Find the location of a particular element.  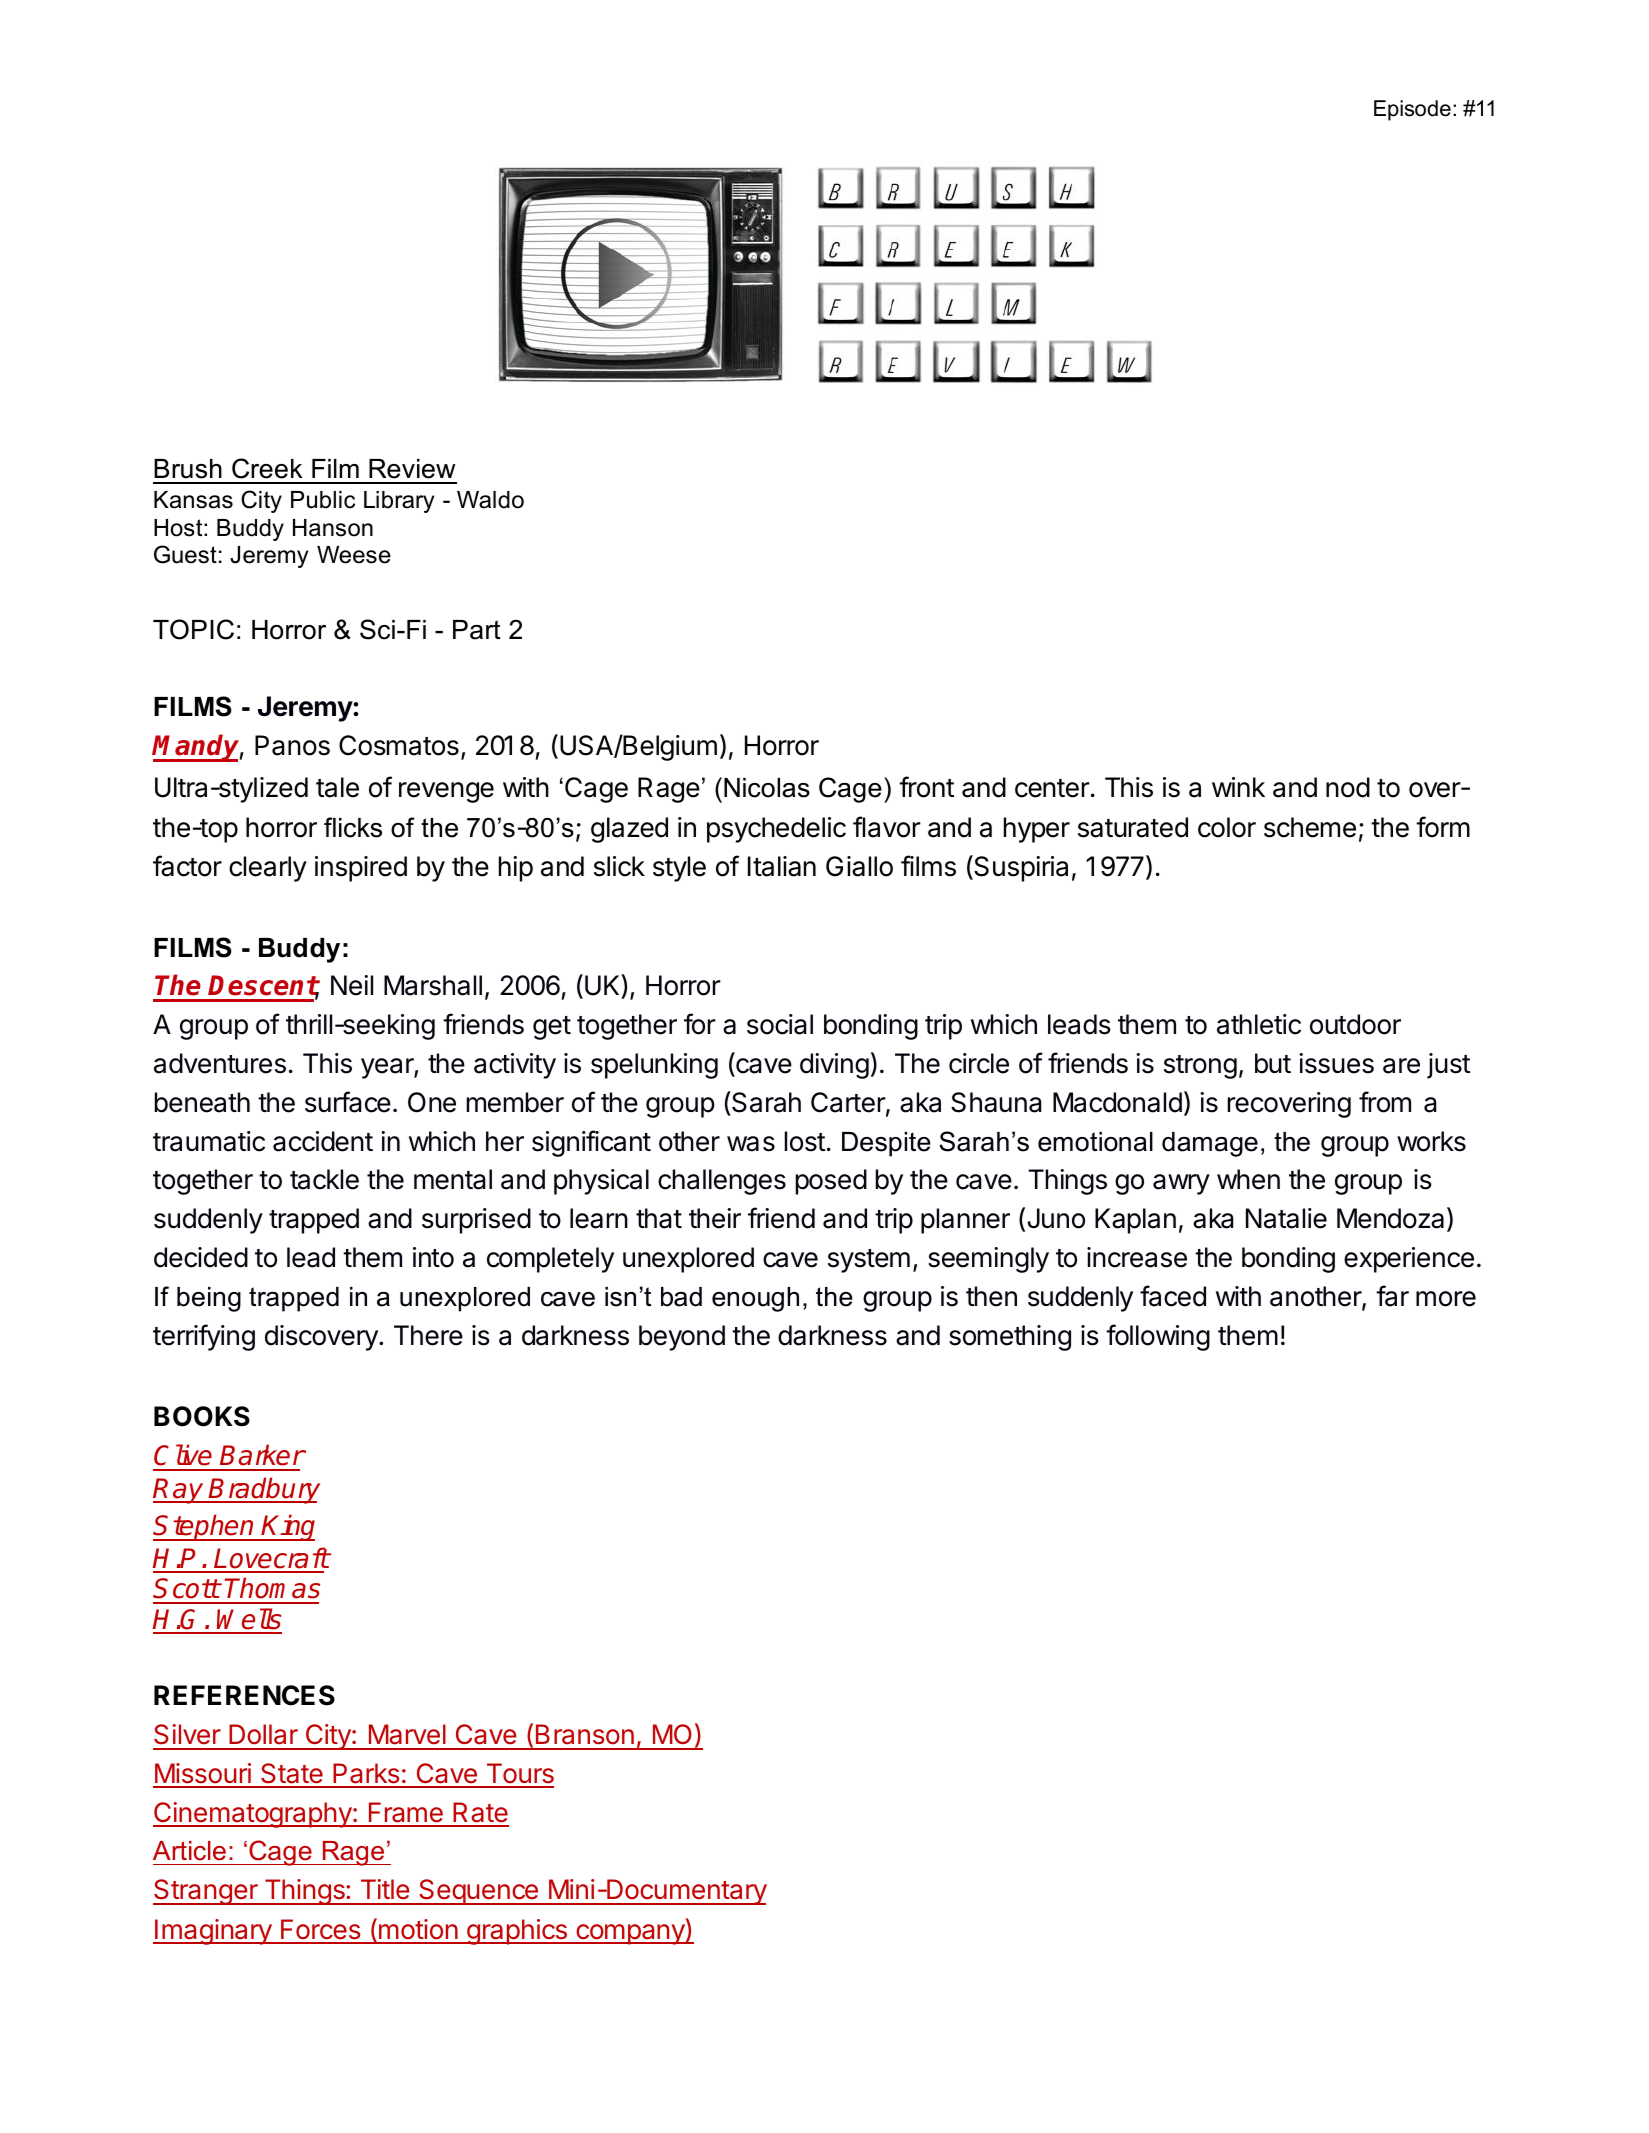

Waldo is located at coordinates (490, 500).
